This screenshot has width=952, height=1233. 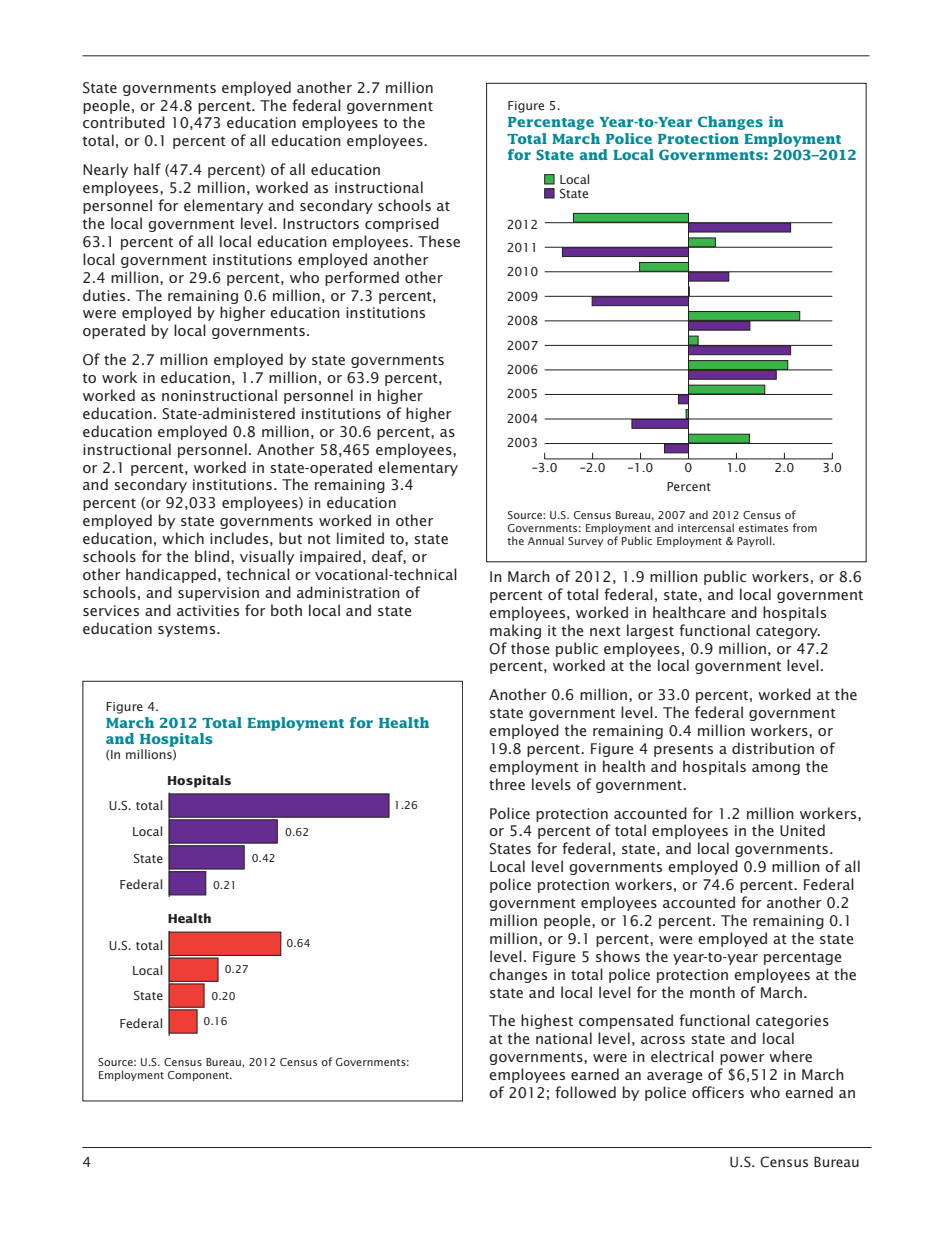 I want to click on making, so click(x=515, y=631).
